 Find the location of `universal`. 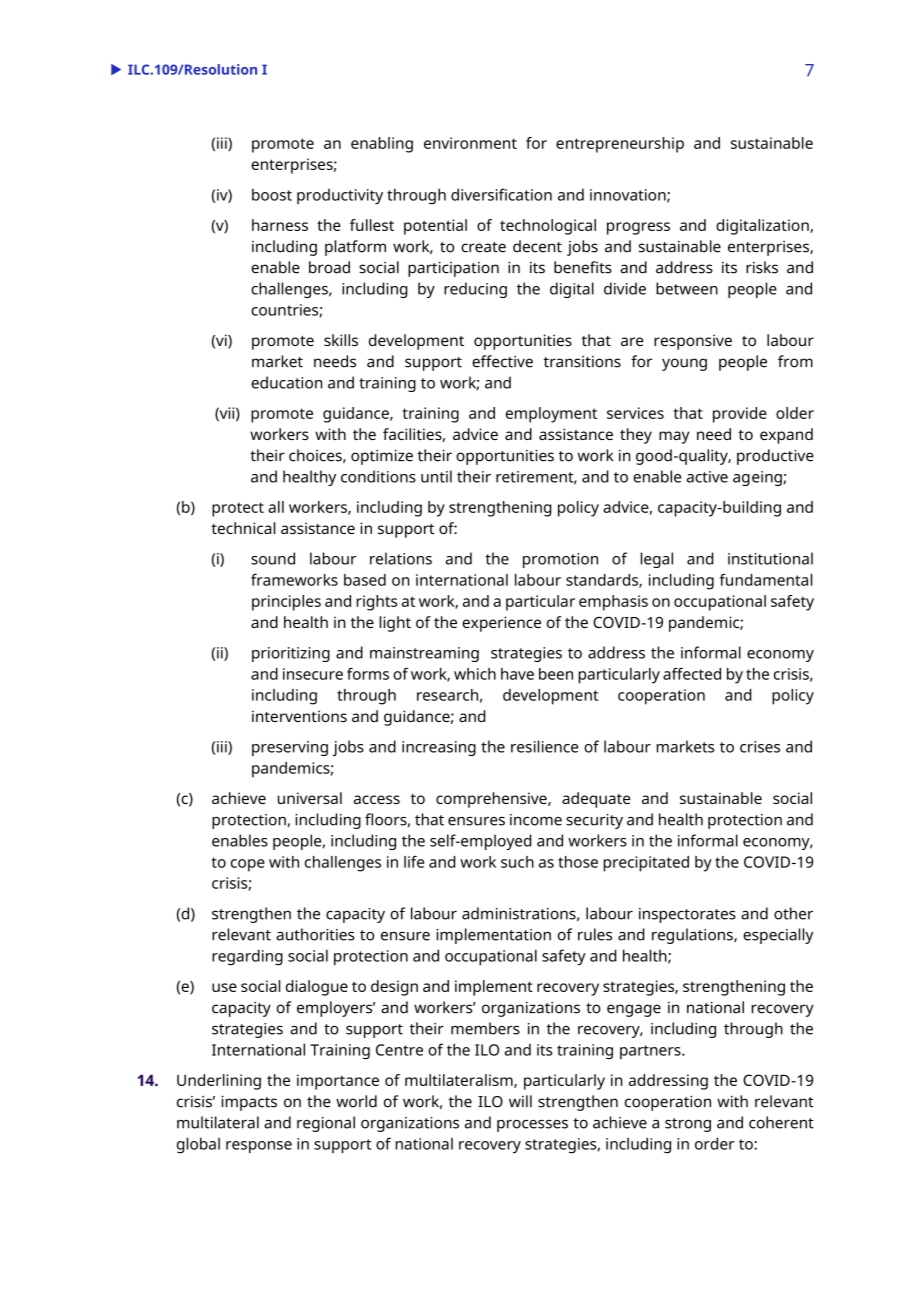

universal is located at coordinates (310, 798).
